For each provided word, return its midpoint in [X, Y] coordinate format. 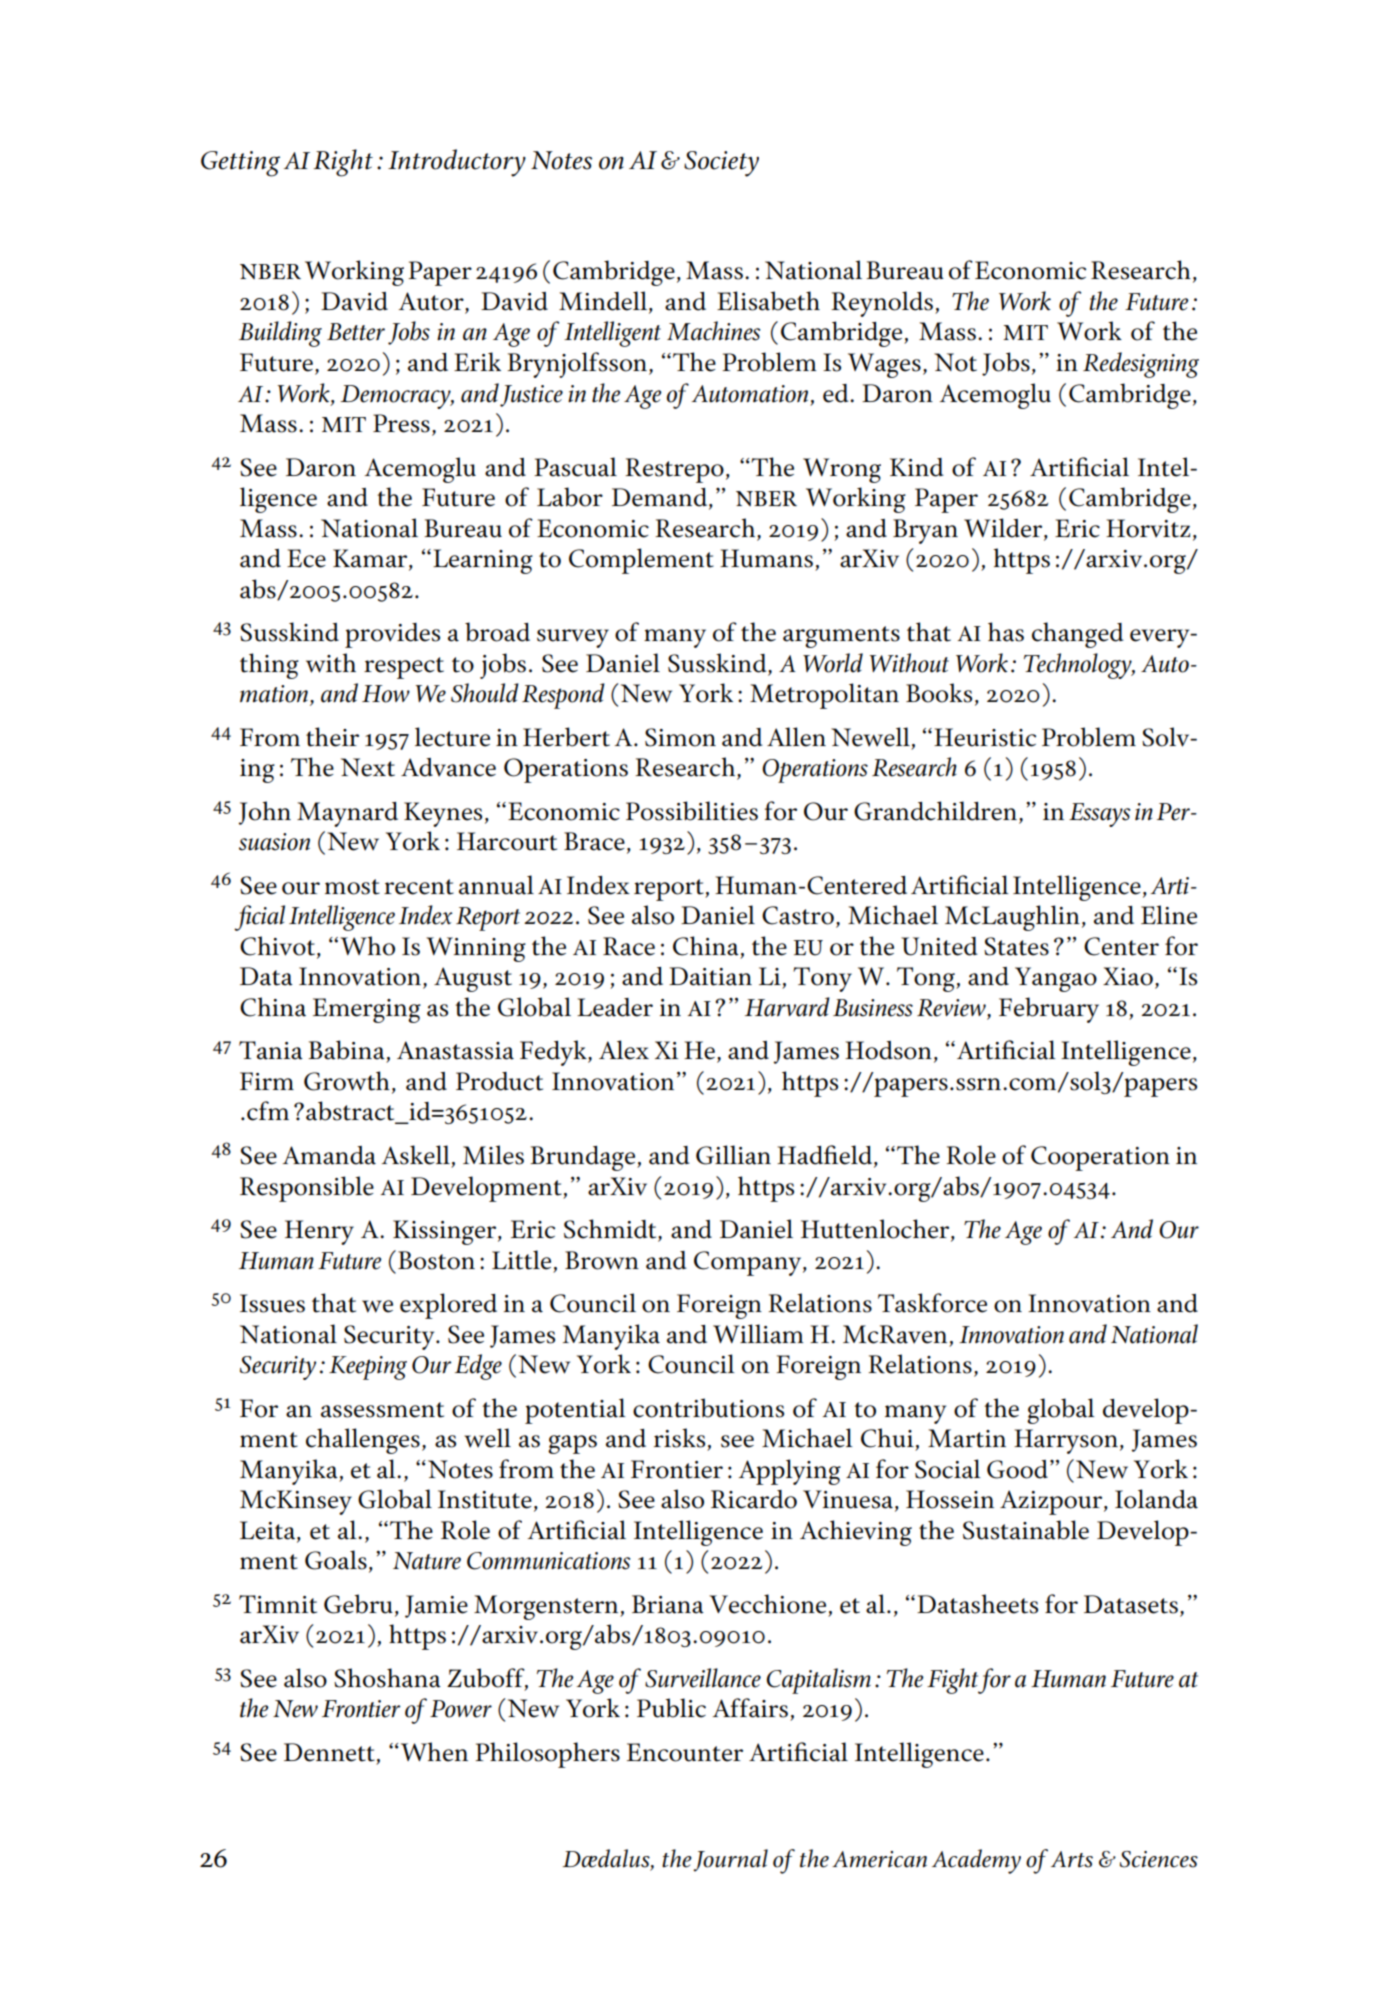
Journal [730, 1860]
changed [1078, 635]
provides [392, 635]
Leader [615, 1007]
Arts [1072, 1859]
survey [573, 638]
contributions [708, 1408]
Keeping [368, 1368]
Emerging [367, 1010]
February [1049, 1010]
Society [721, 164]
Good [1017, 1469]
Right [343, 163]
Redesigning [1141, 365]
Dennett [329, 1752]
